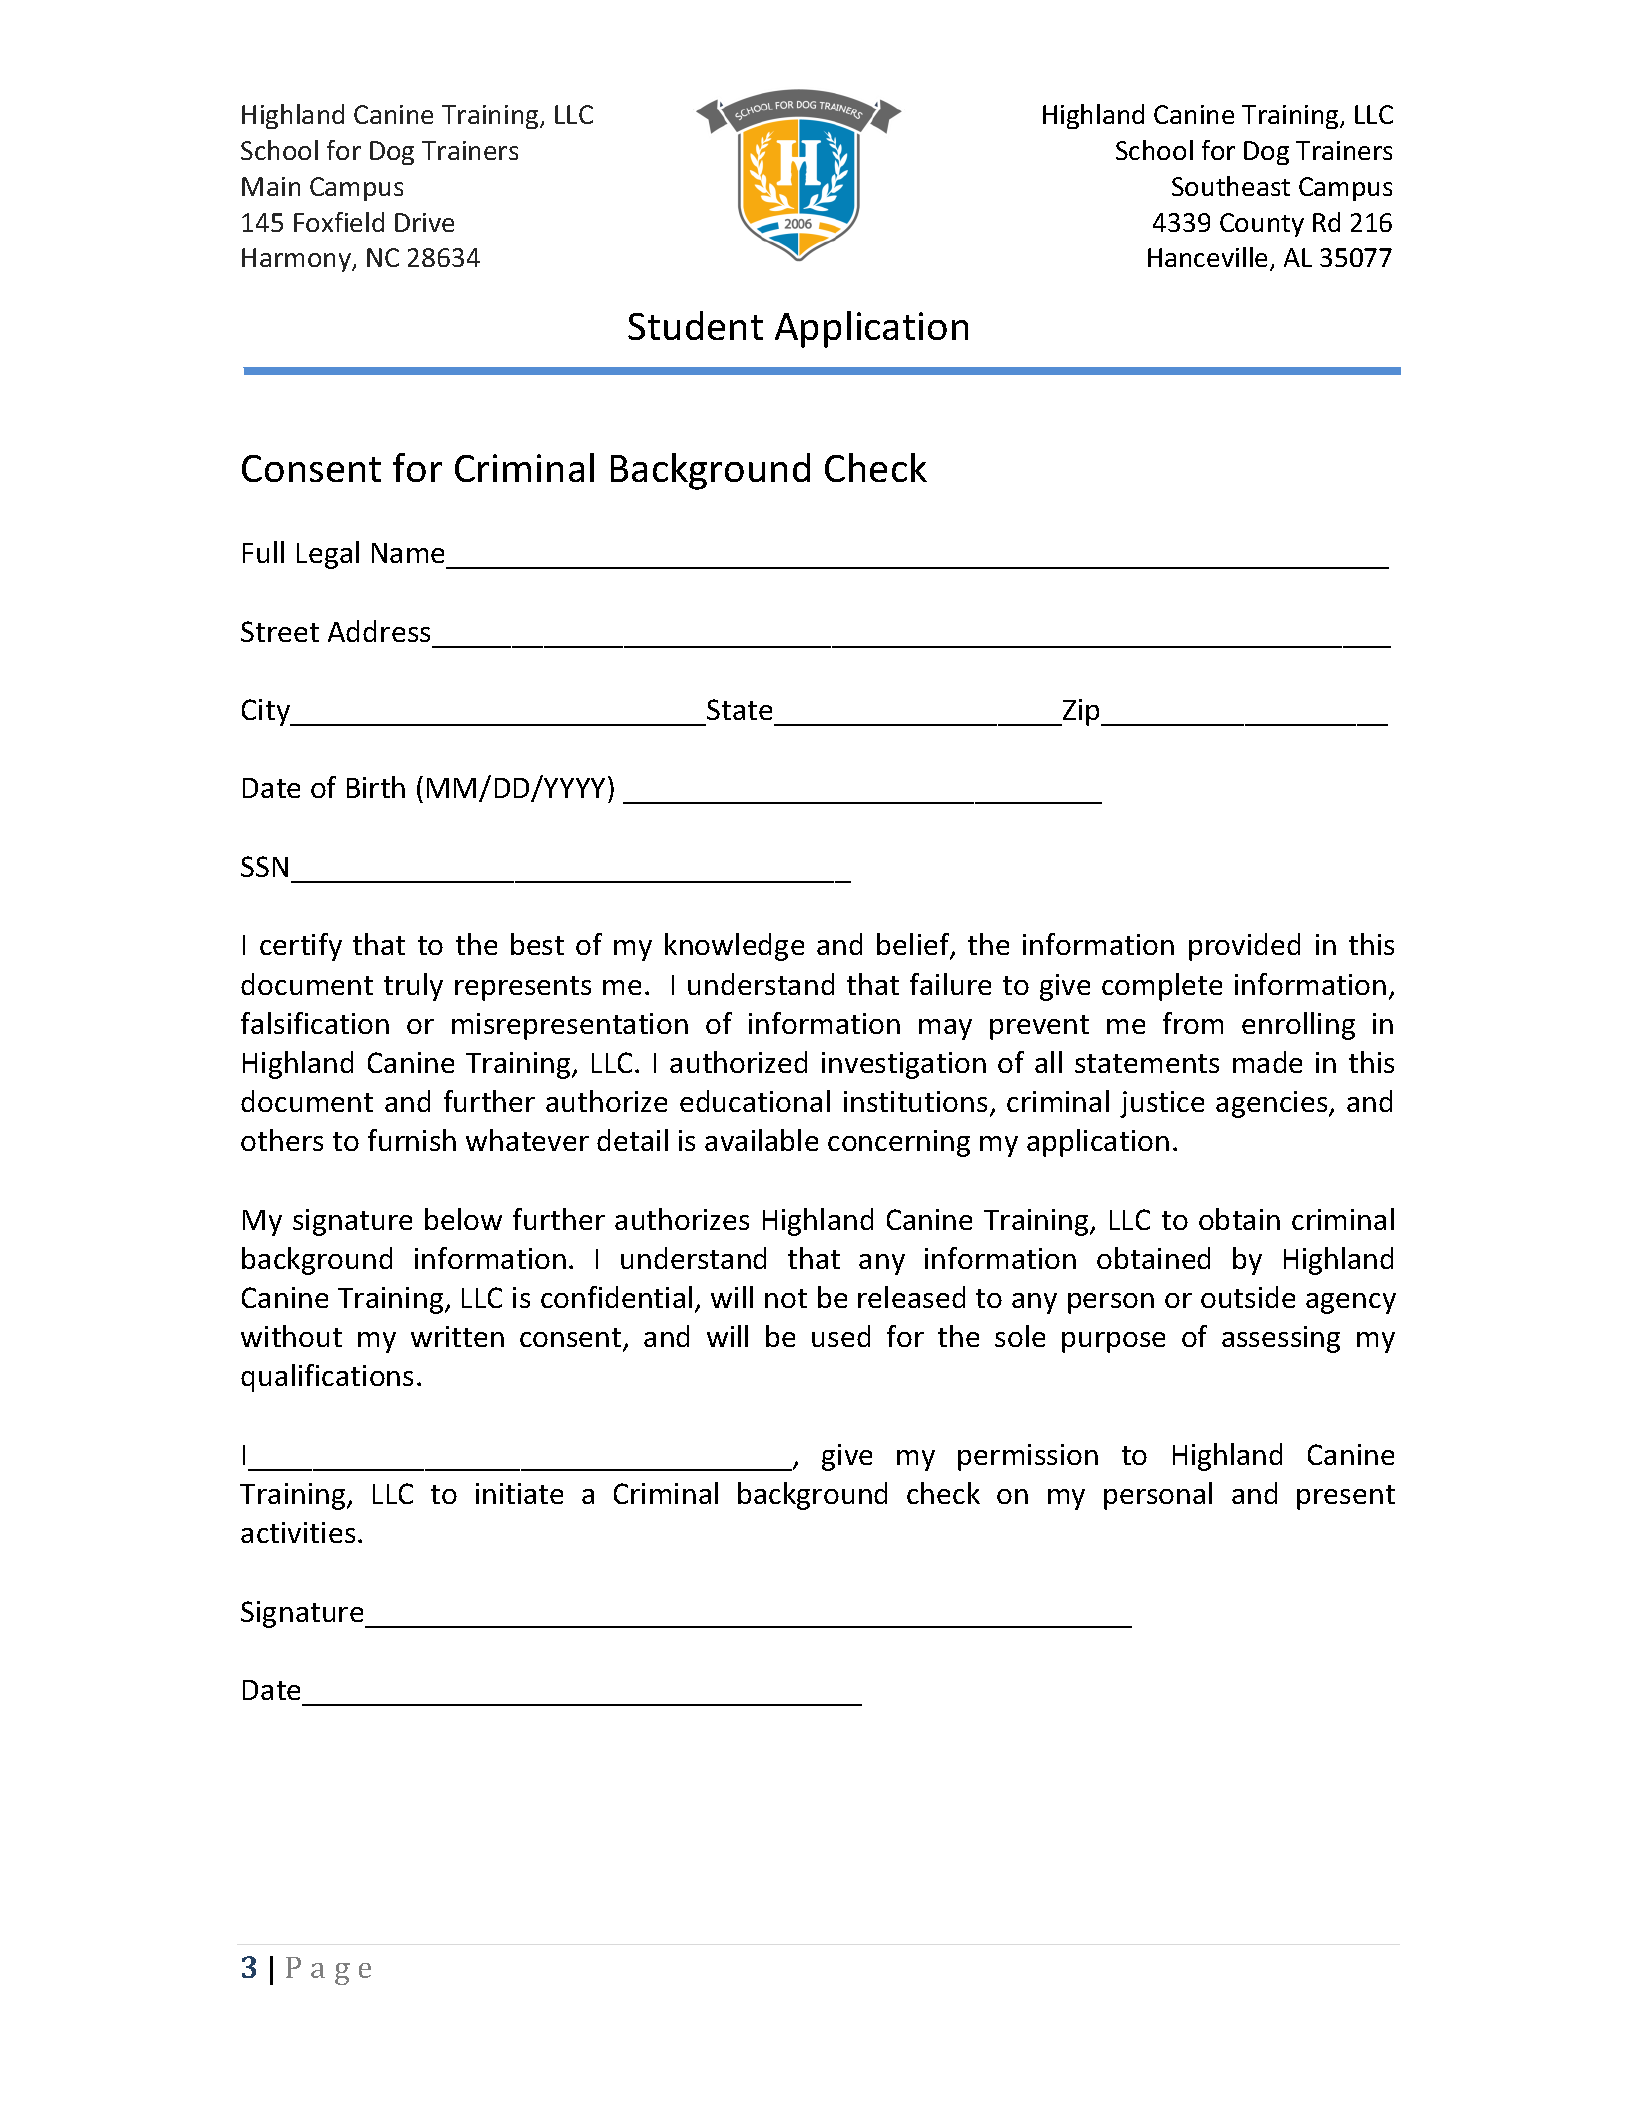 Image resolution: width=1637 pixels, height=2119 pixels. What do you see at coordinates (734, 947) in the page?
I see `knowledge` at bounding box center [734, 947].
